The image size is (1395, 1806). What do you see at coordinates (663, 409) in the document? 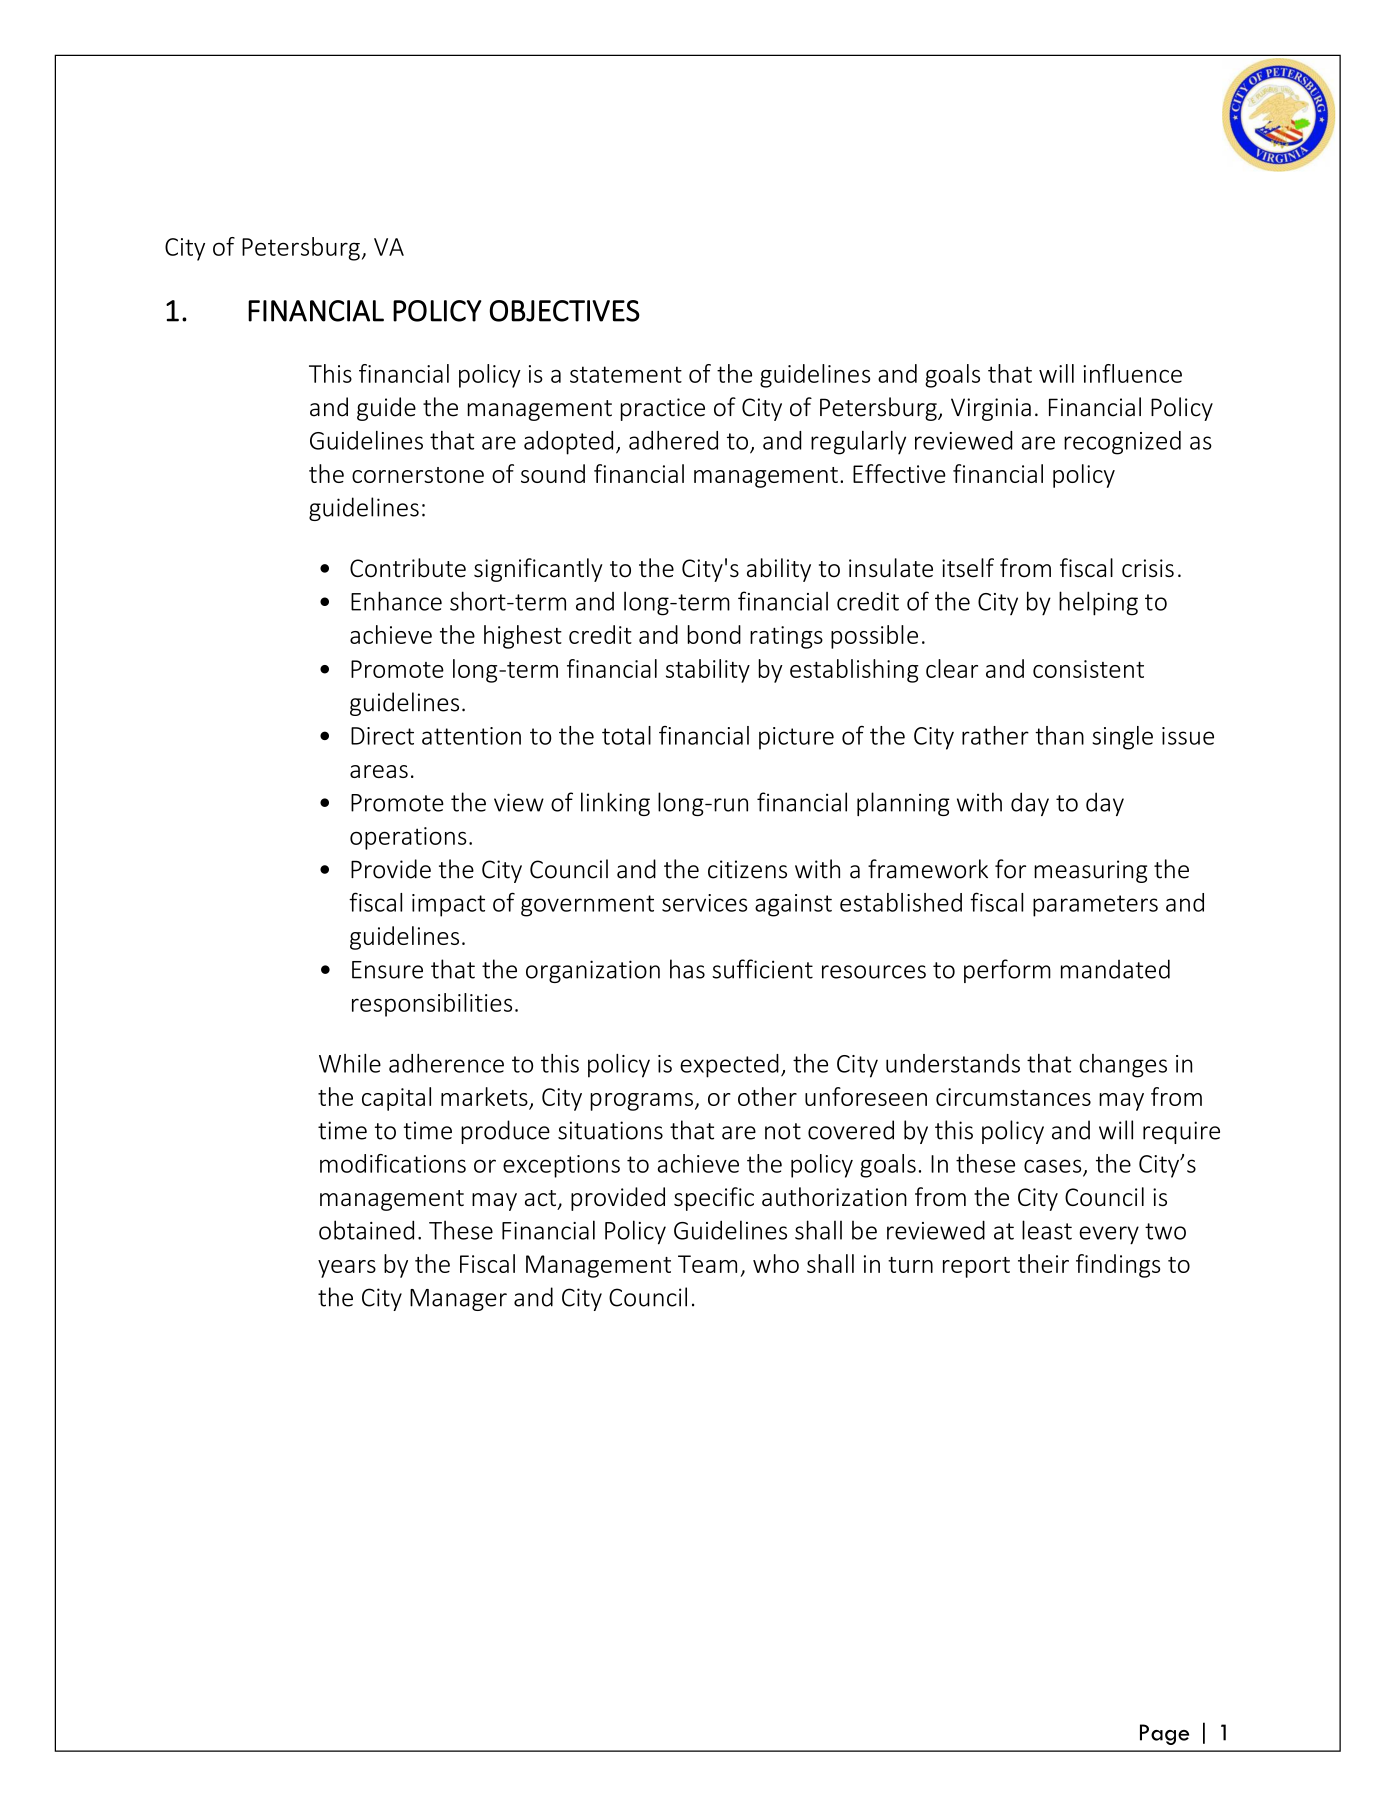
I see `practice` at bounding box center [663, 409].
